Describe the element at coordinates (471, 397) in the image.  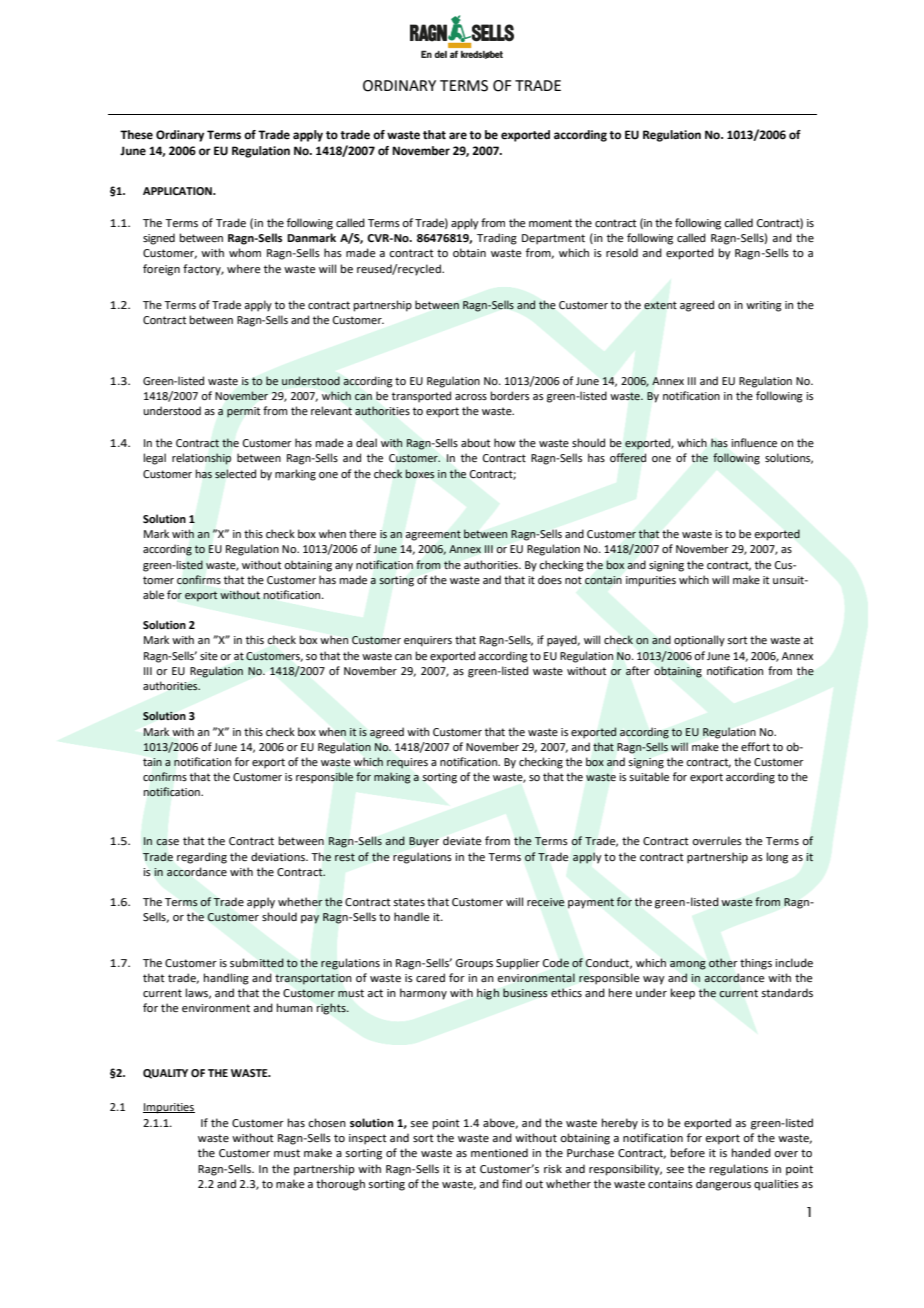
I see `across` at that location.
